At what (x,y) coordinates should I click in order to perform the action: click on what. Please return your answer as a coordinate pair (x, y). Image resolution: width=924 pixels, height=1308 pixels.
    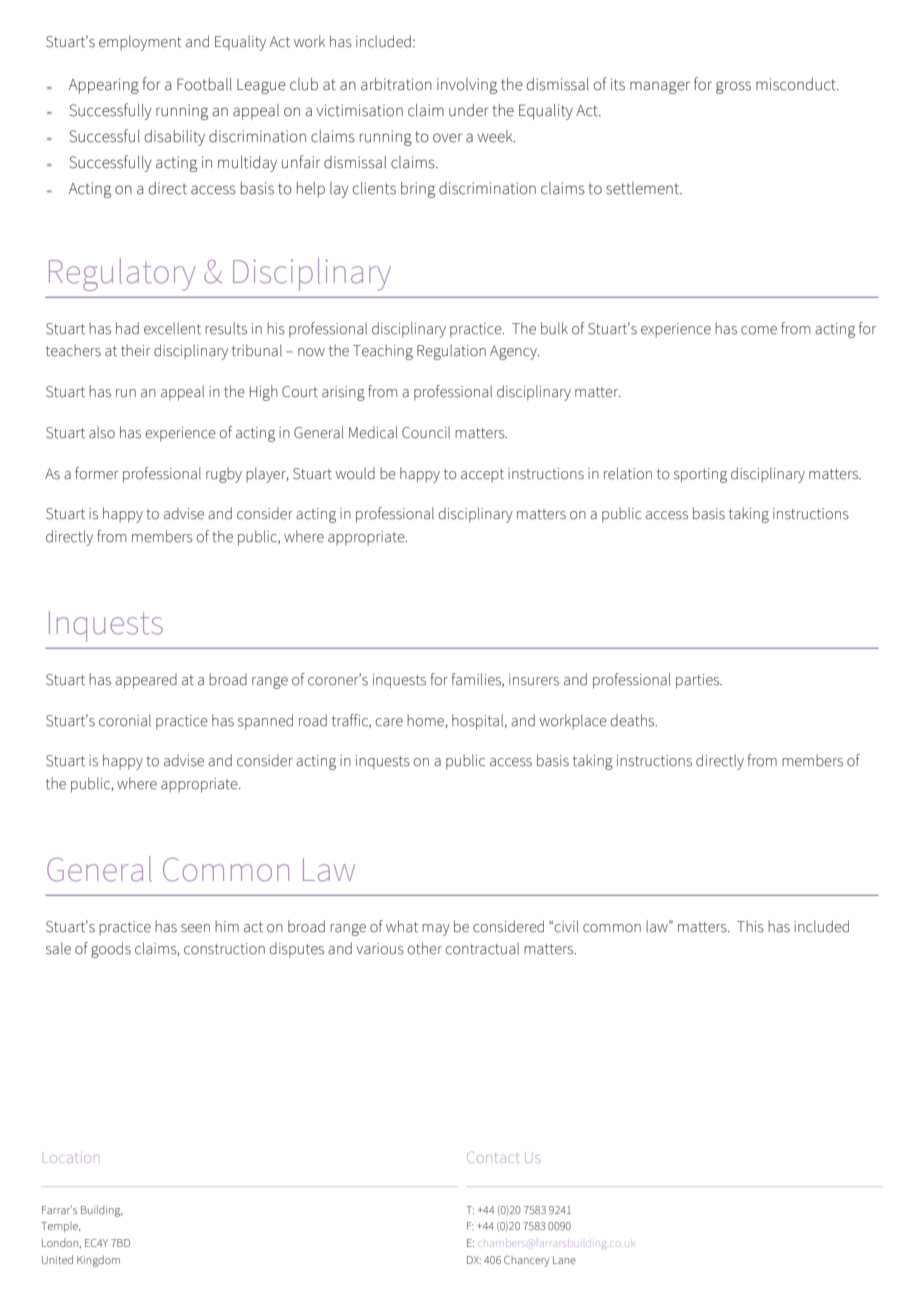
    Looking at the image, I should click on (402, 926).
